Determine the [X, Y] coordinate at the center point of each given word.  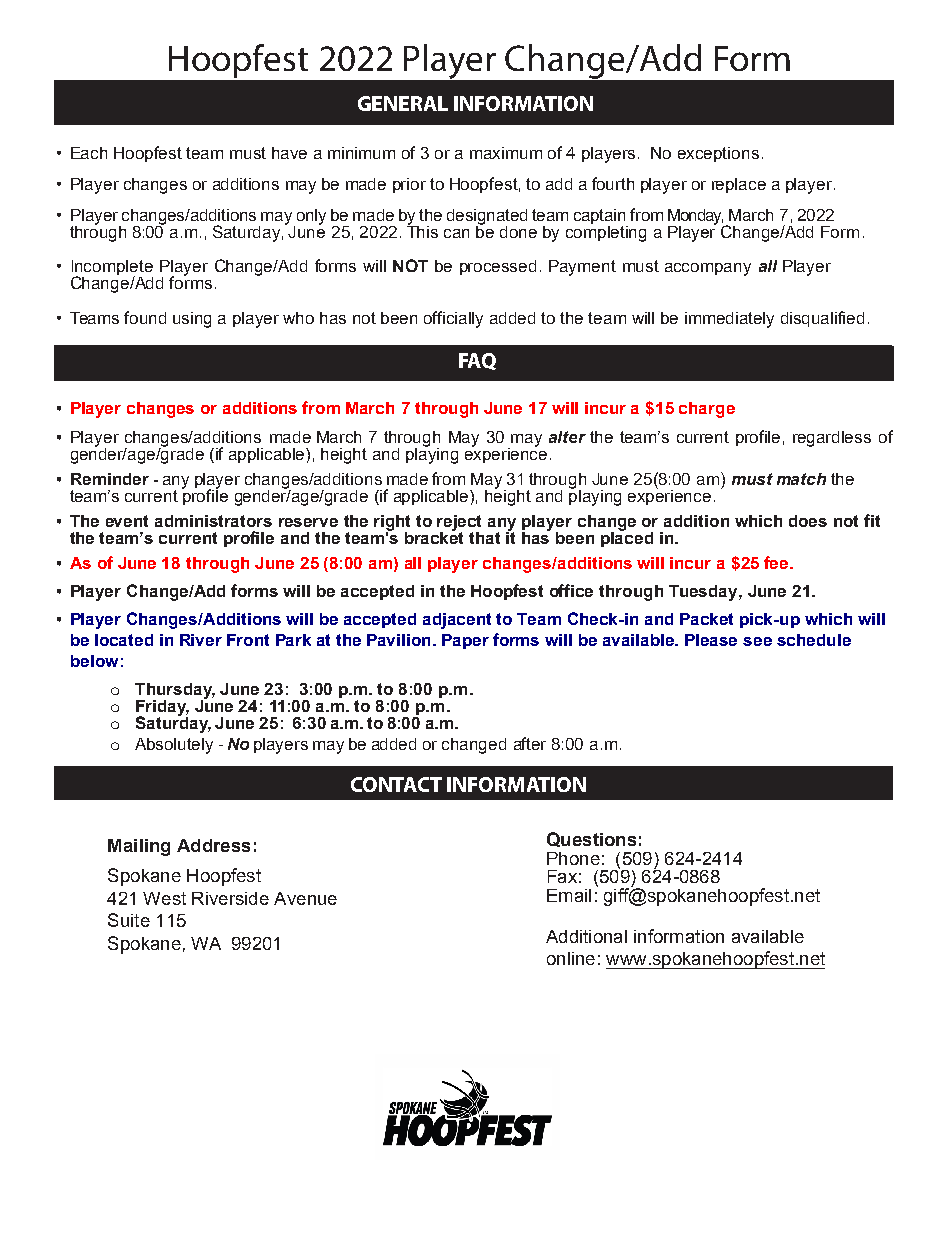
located [124, 640]
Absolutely [174, 746]
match [801, 479]
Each [89, 153]
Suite [129, 920]
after [530, 743]
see [757, 641]
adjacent [457, 621]
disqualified [822, 319]
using [192, 320]
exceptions [718, 154]
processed [498, 267]
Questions [591, 839]
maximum [506, 153]
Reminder [110, 479]
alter [567, 437]
